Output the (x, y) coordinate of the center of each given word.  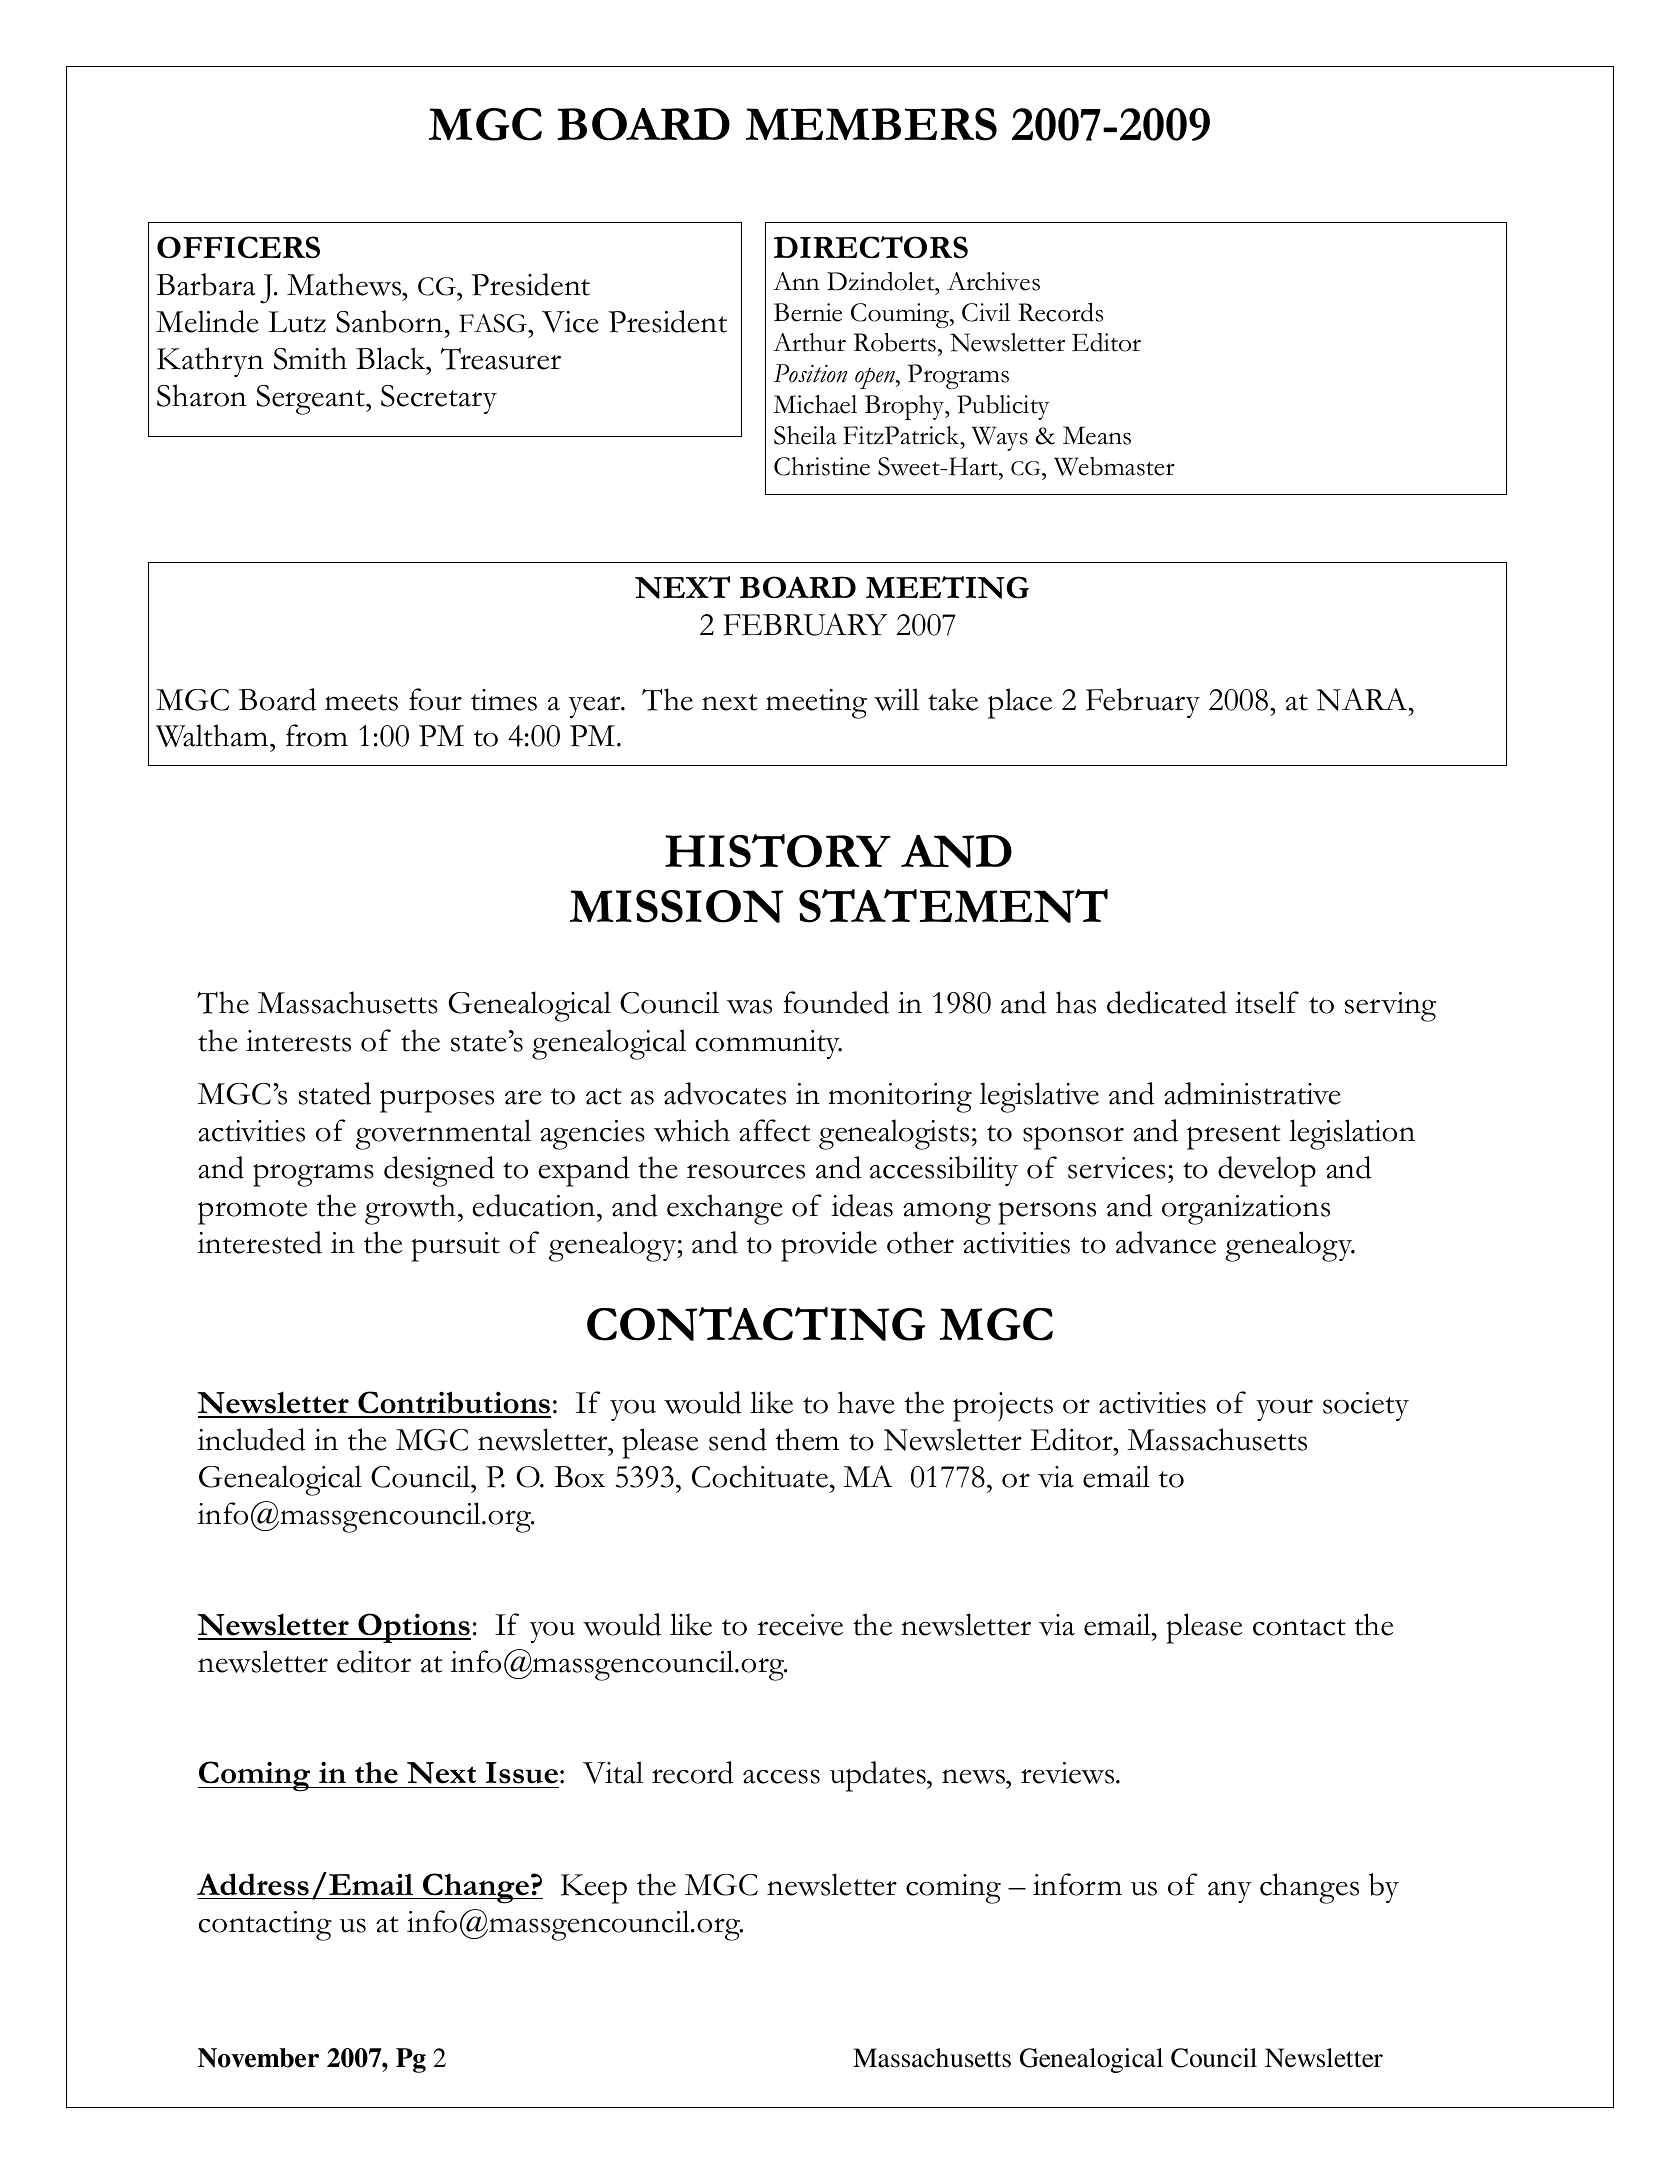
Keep (594, 1889)
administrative (1252, 1093)
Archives (993, 281)
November (258, 2058)
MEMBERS (871, 124)
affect (774, 1130)
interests (298, 1041)
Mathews (345, 284)
